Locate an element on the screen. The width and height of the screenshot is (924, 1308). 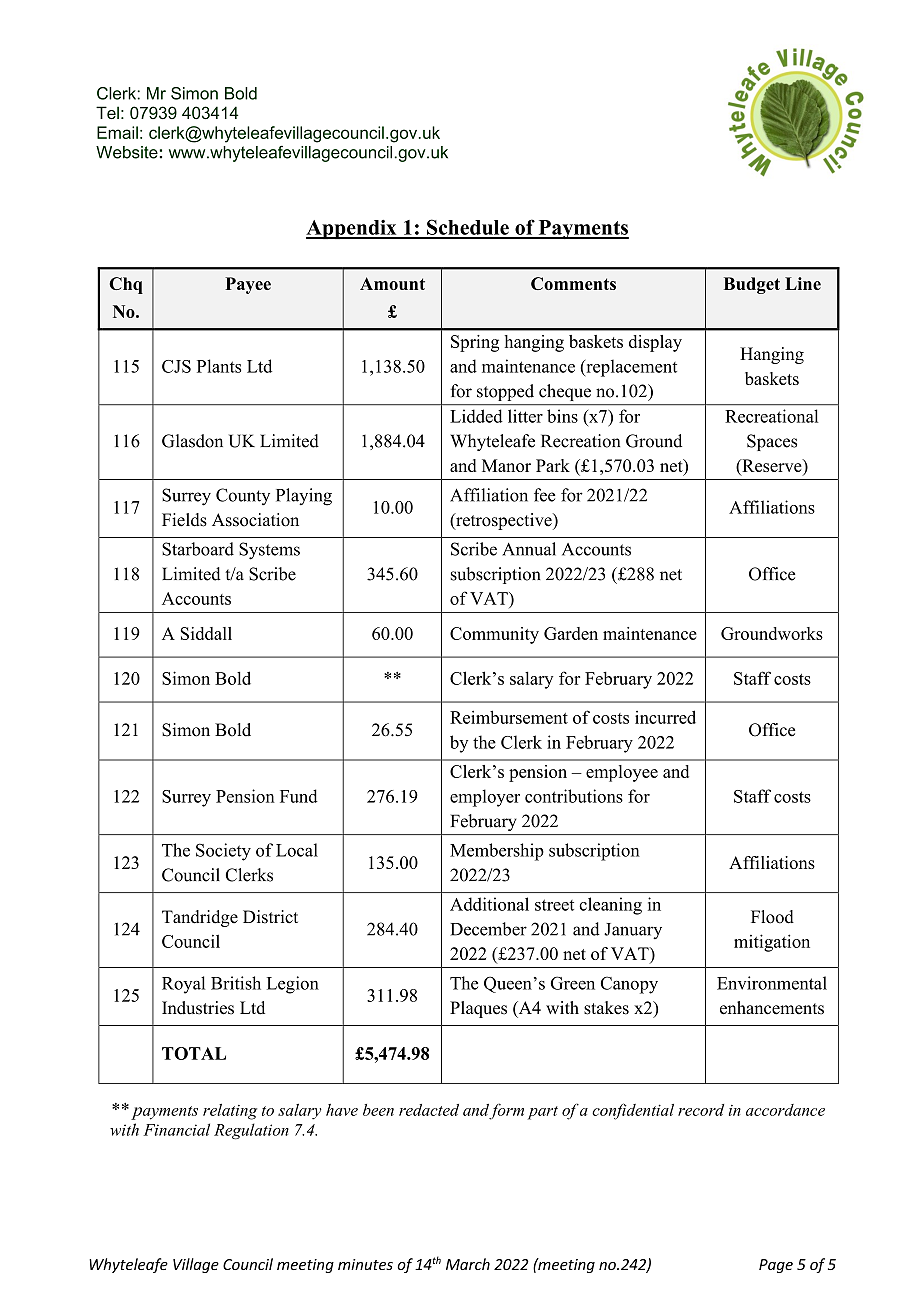
Financial is located at coordinates (176, 1129).
